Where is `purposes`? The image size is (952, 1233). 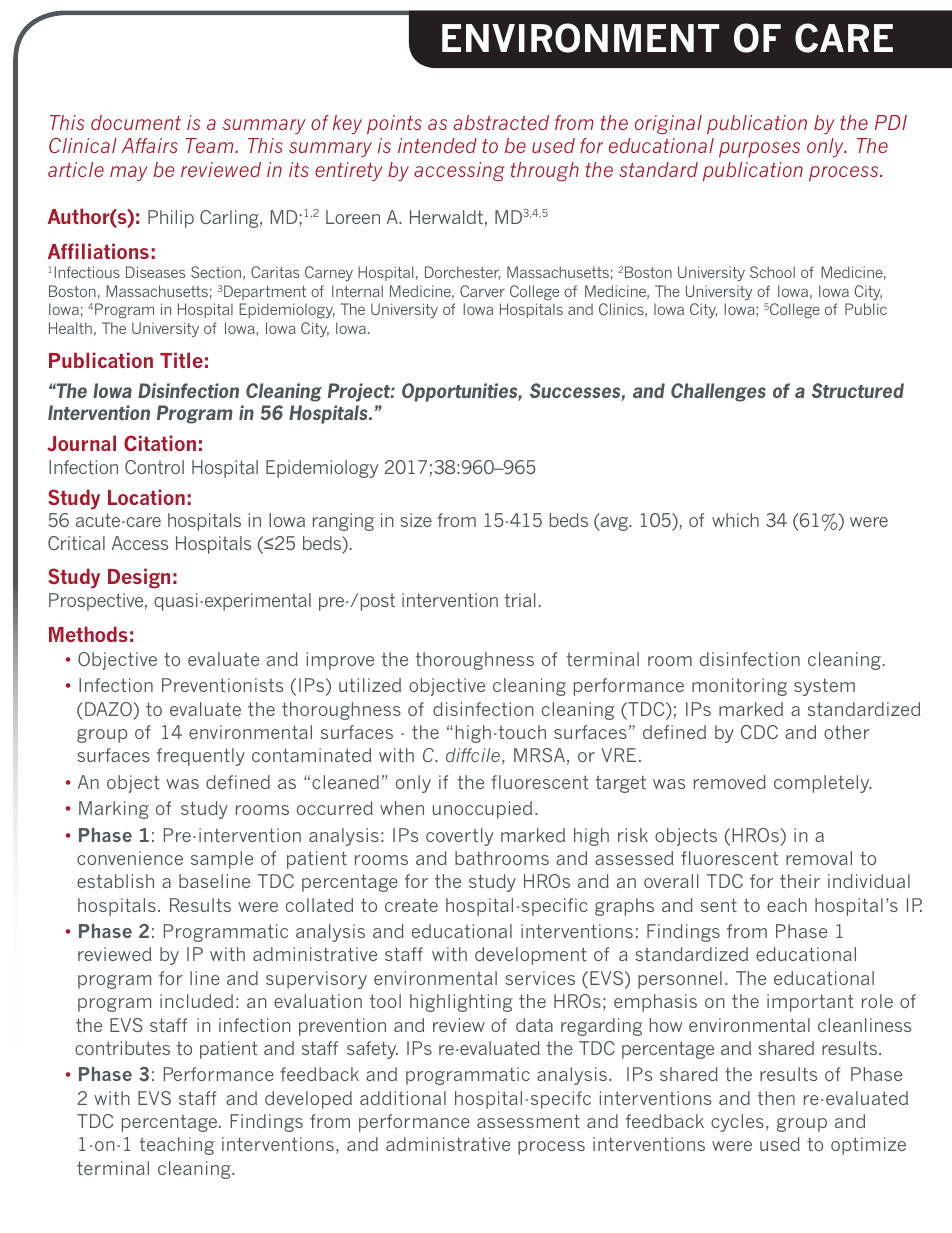 purposes is located at coordinates (759, 149).
